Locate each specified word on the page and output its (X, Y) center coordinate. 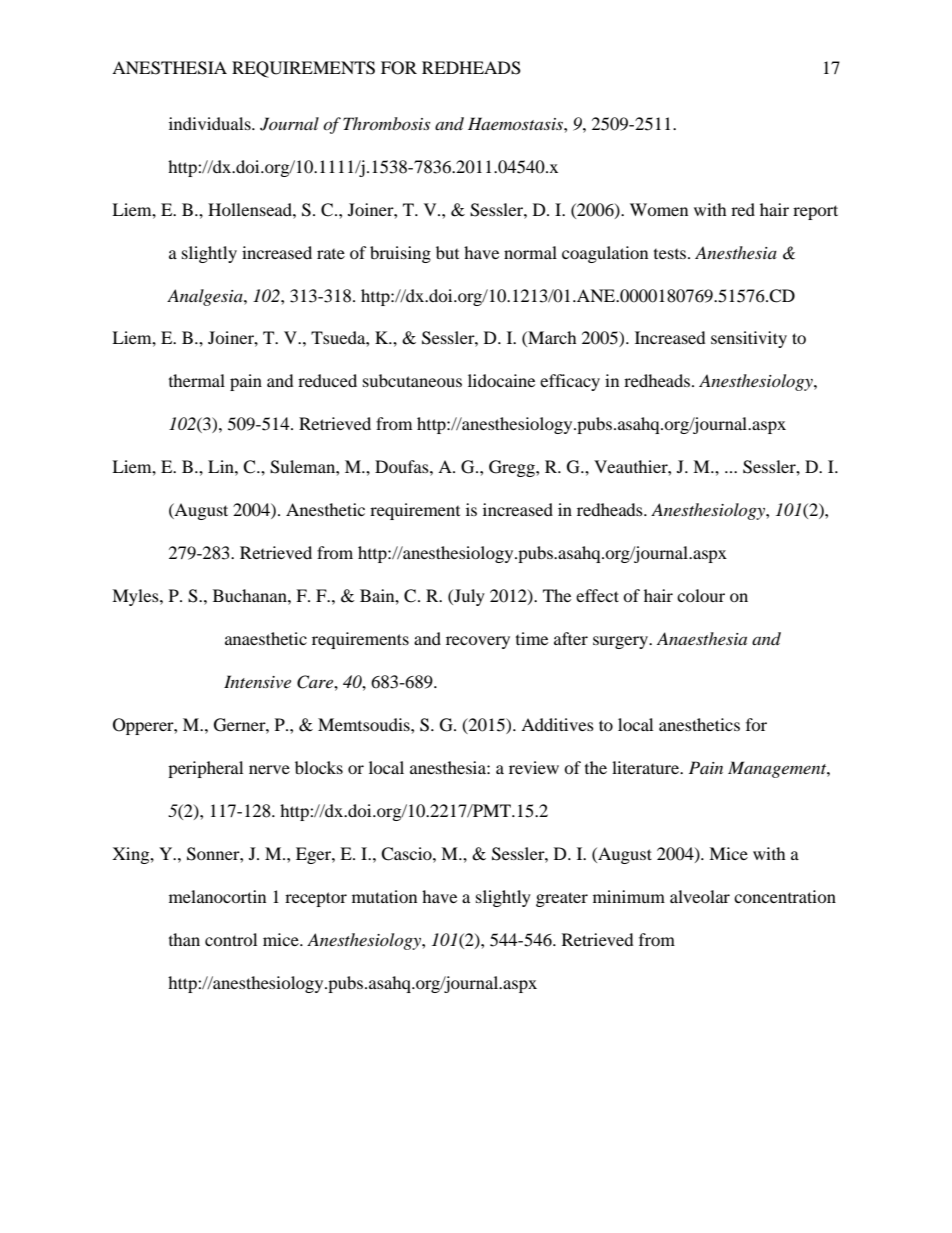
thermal (197, 380)
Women (659, 209)
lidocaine (501, 380)
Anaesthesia (702, 638)
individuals (211, 123)
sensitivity (749, 339)
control (231, 939)
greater (562, 899)
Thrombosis (386, 123)
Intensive (257, 681)
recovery (478, 642)
